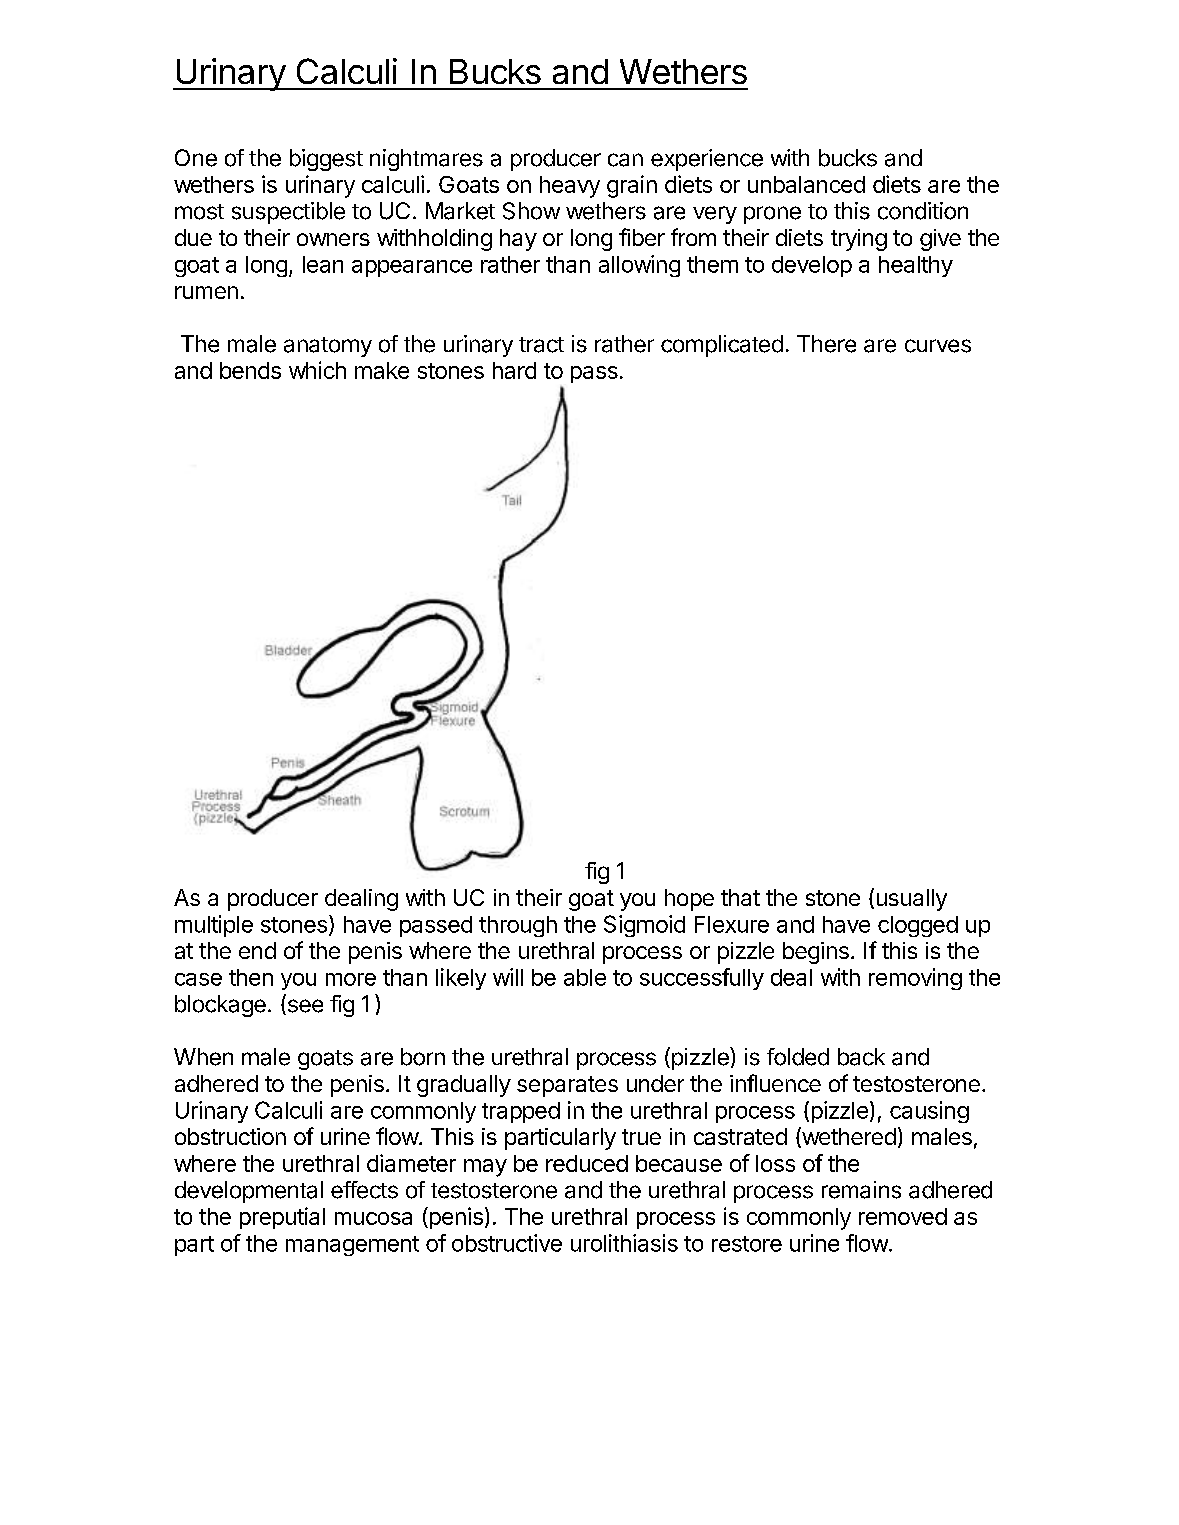  Describe the element at coordinates (570, 187) in the image. I see `heavy` at that location.
